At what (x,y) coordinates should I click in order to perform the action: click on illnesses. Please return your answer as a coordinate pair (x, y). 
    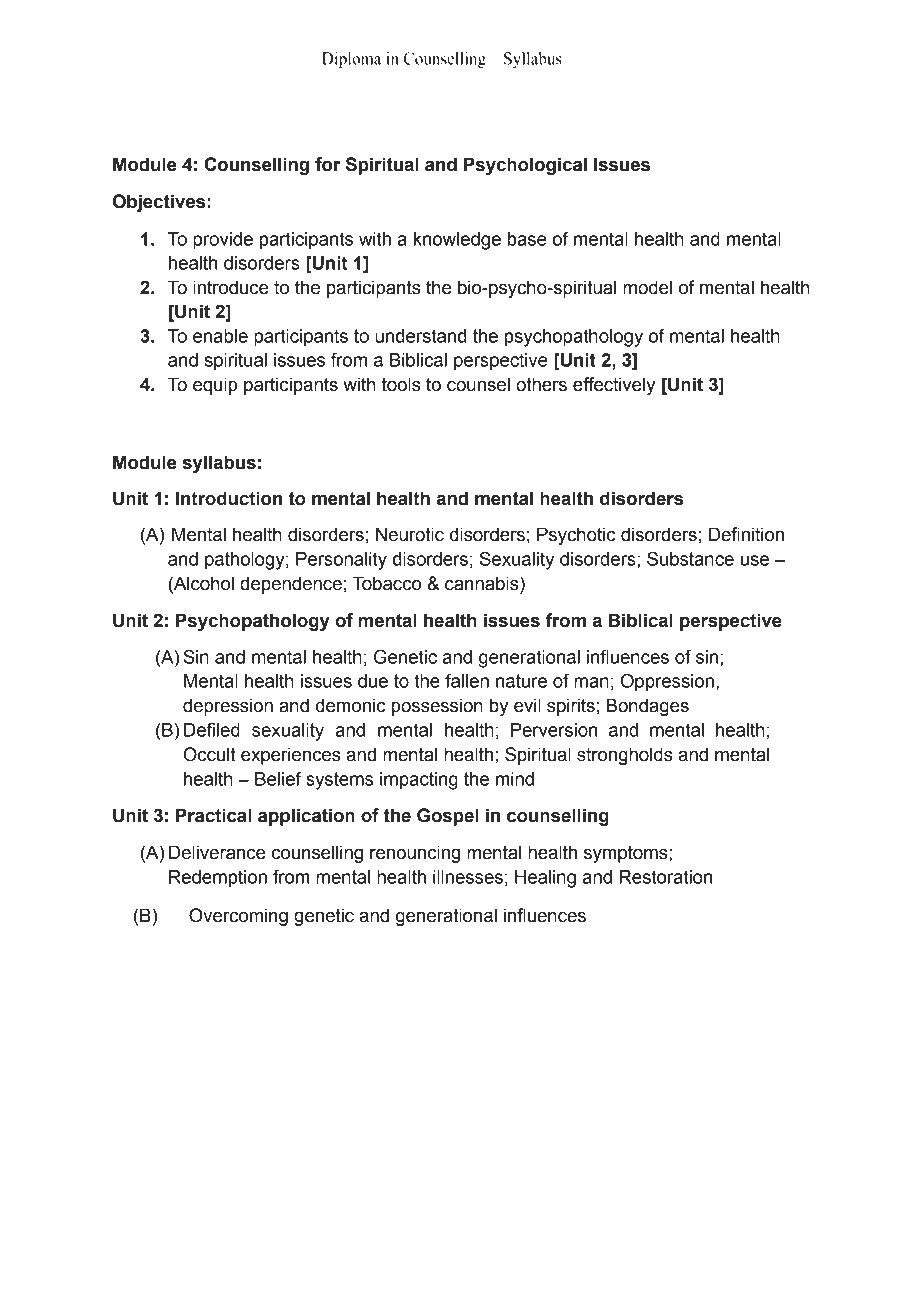
    Looking at the image, I should click on (468, 877).
